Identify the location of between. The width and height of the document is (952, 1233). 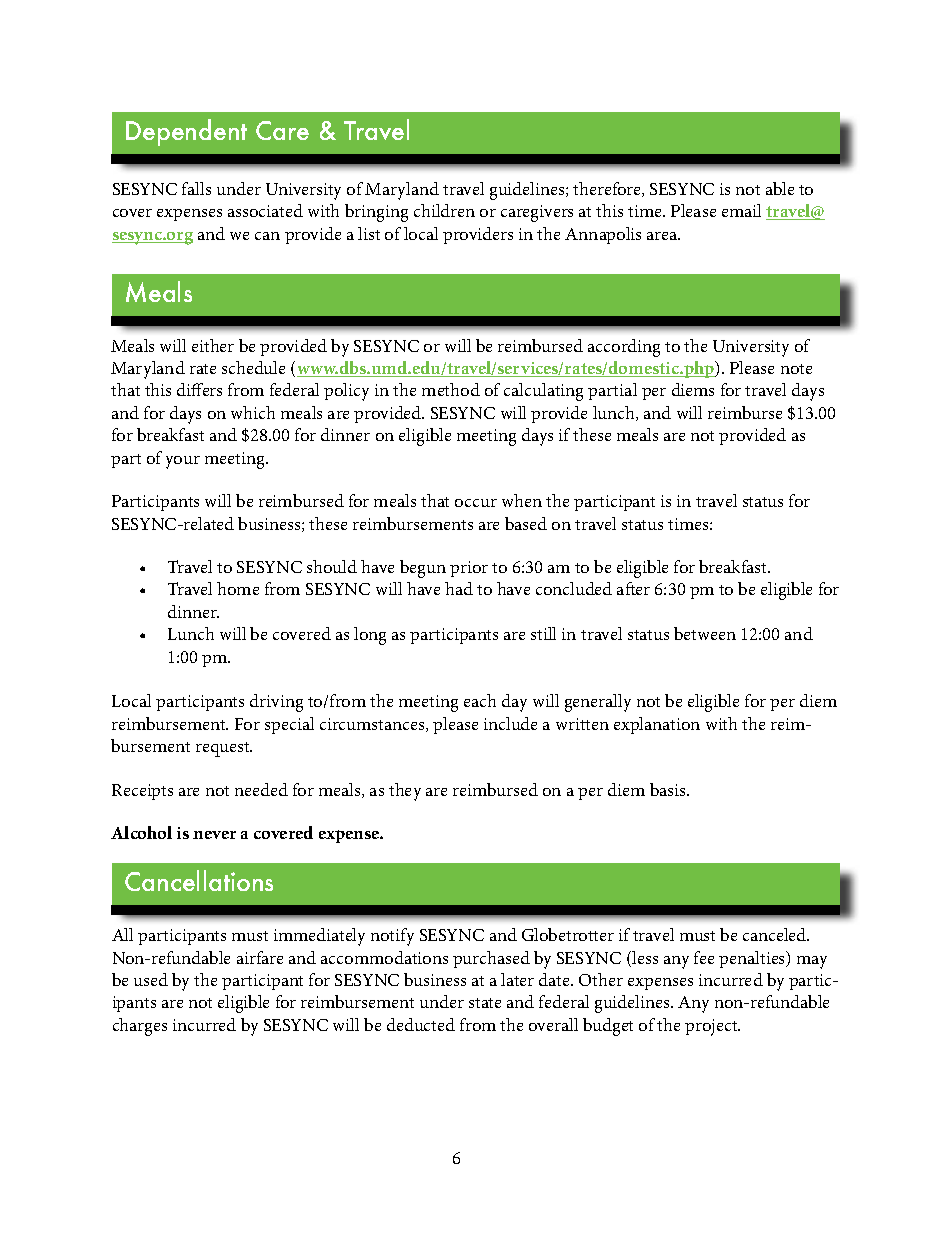
(705, 633).
